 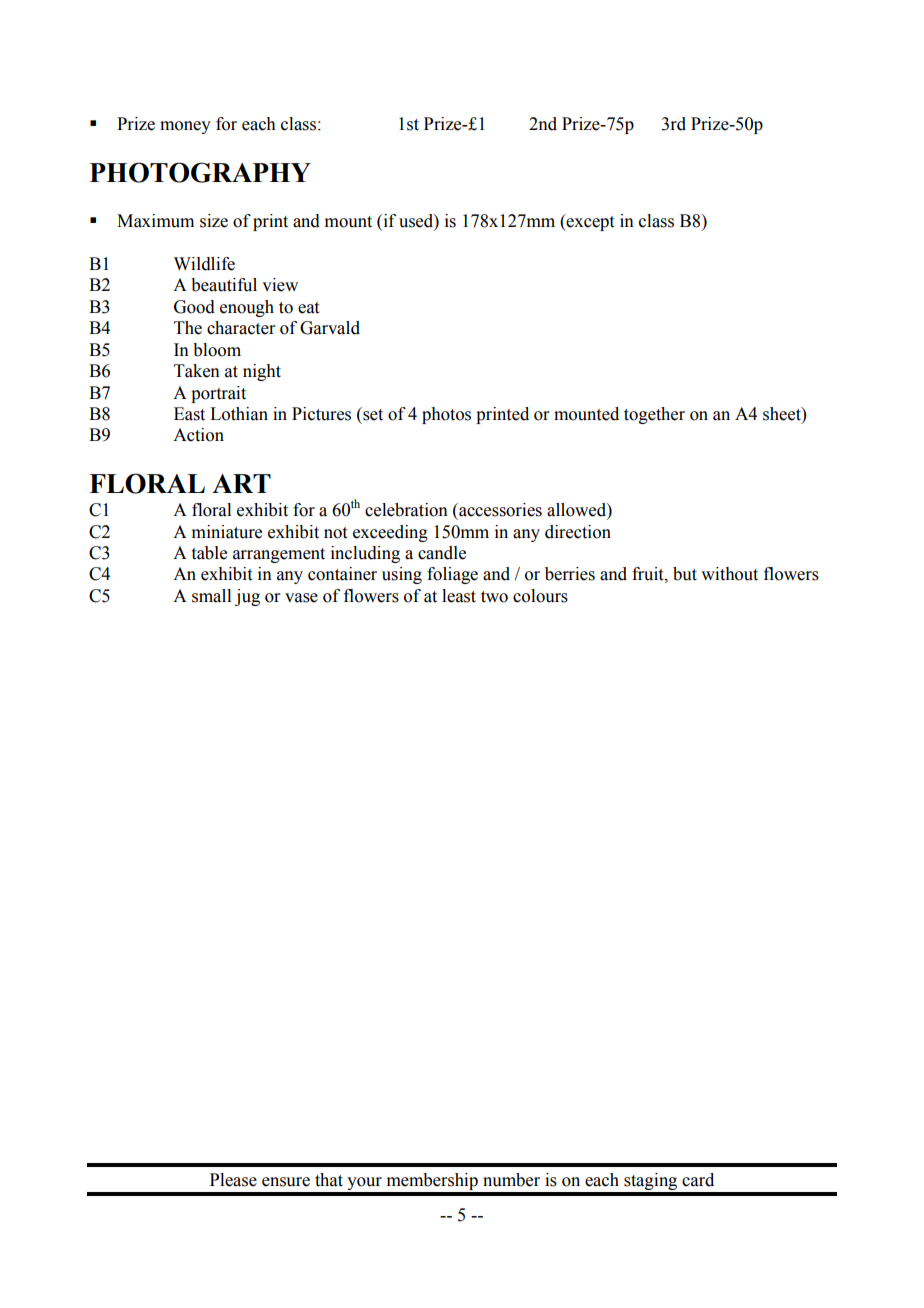 What do you see at coordinates (308, 308) in the screenshot?
I see `eat` at bounding box center [308, 308].
